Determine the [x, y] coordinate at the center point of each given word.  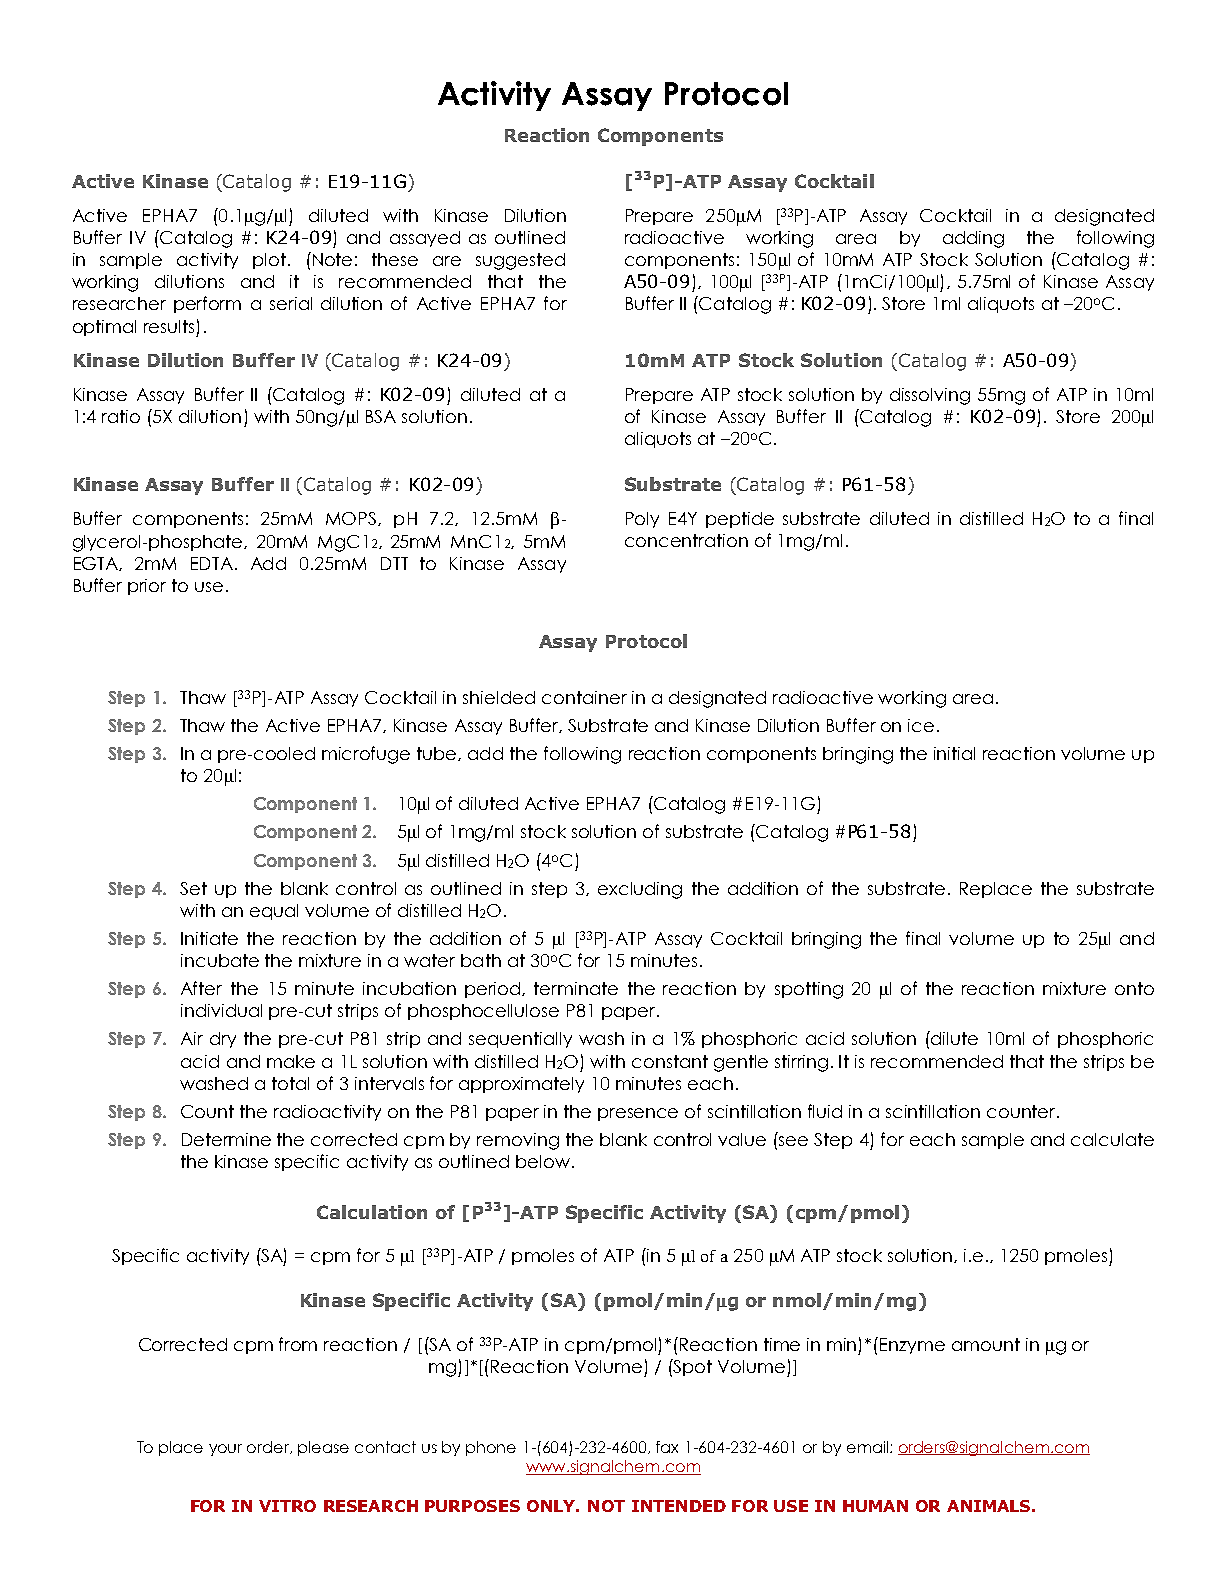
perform [207, 304]
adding [973, 239]
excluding [640, 890]
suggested [520, 261]
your [225, 1450]
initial [954, 753]
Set [193, 888]
